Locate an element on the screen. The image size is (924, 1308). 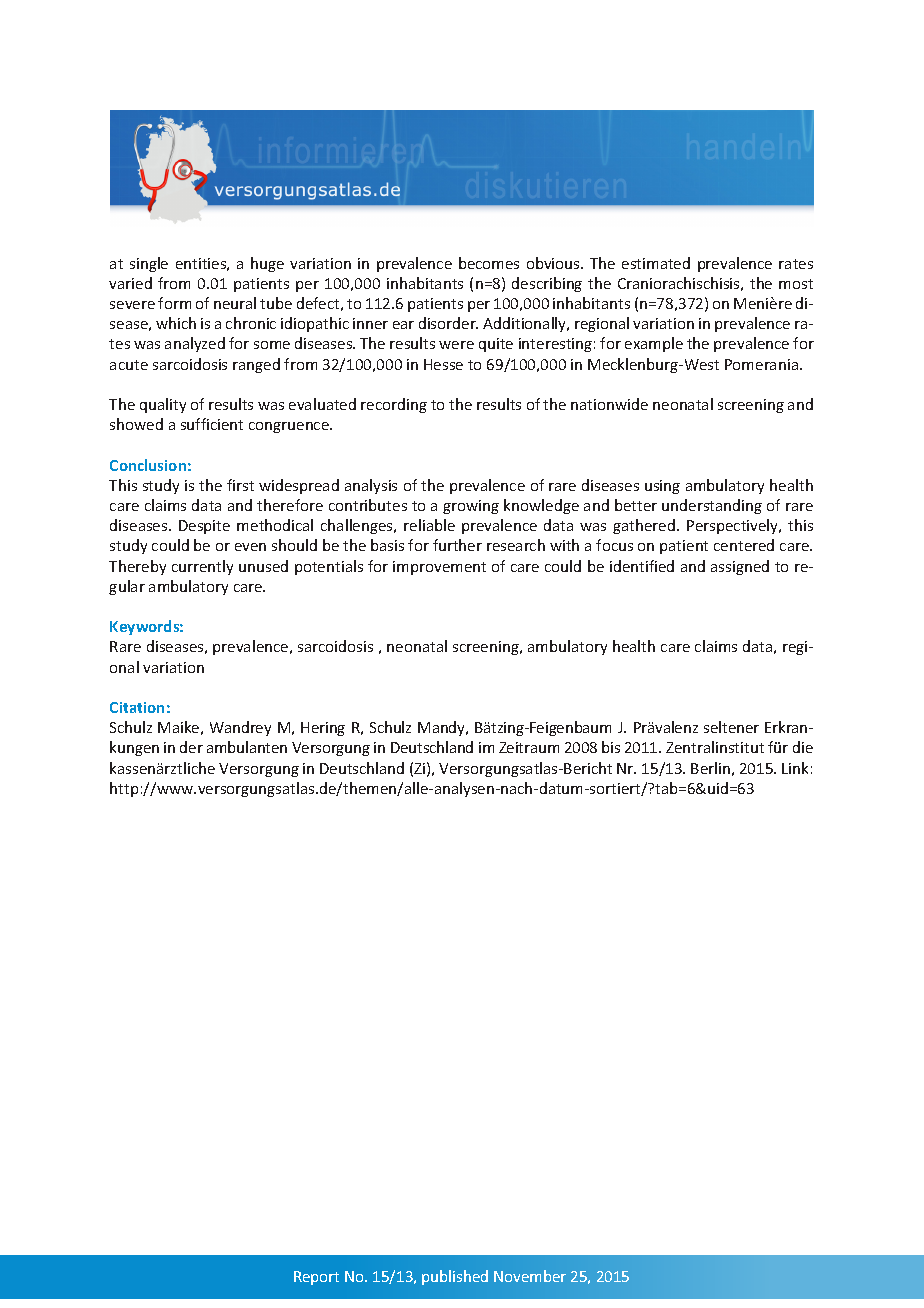
neural is located at coordinates (235, 303).
